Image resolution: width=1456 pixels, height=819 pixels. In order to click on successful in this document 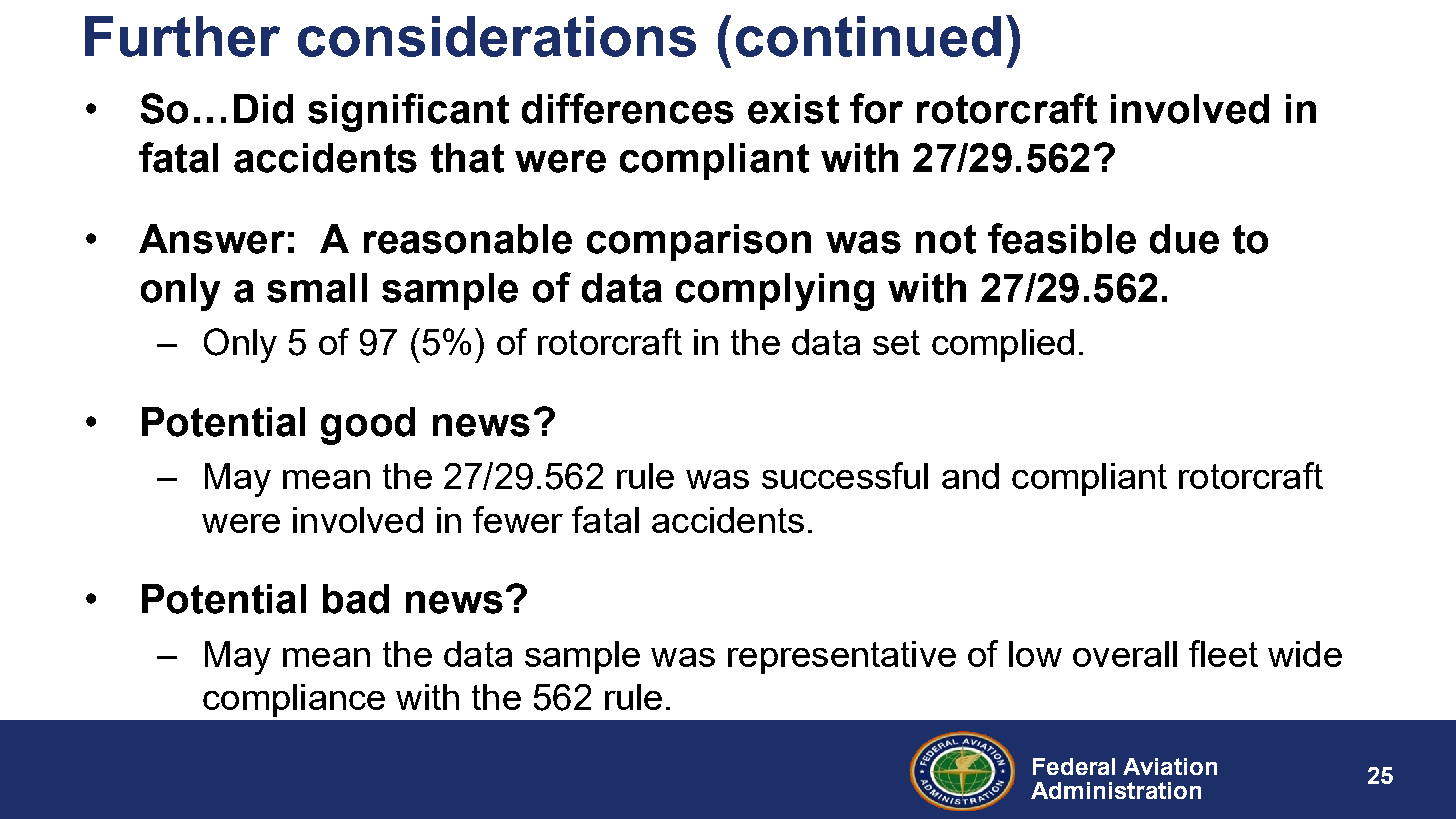, I will do `click(845, 475)`.
